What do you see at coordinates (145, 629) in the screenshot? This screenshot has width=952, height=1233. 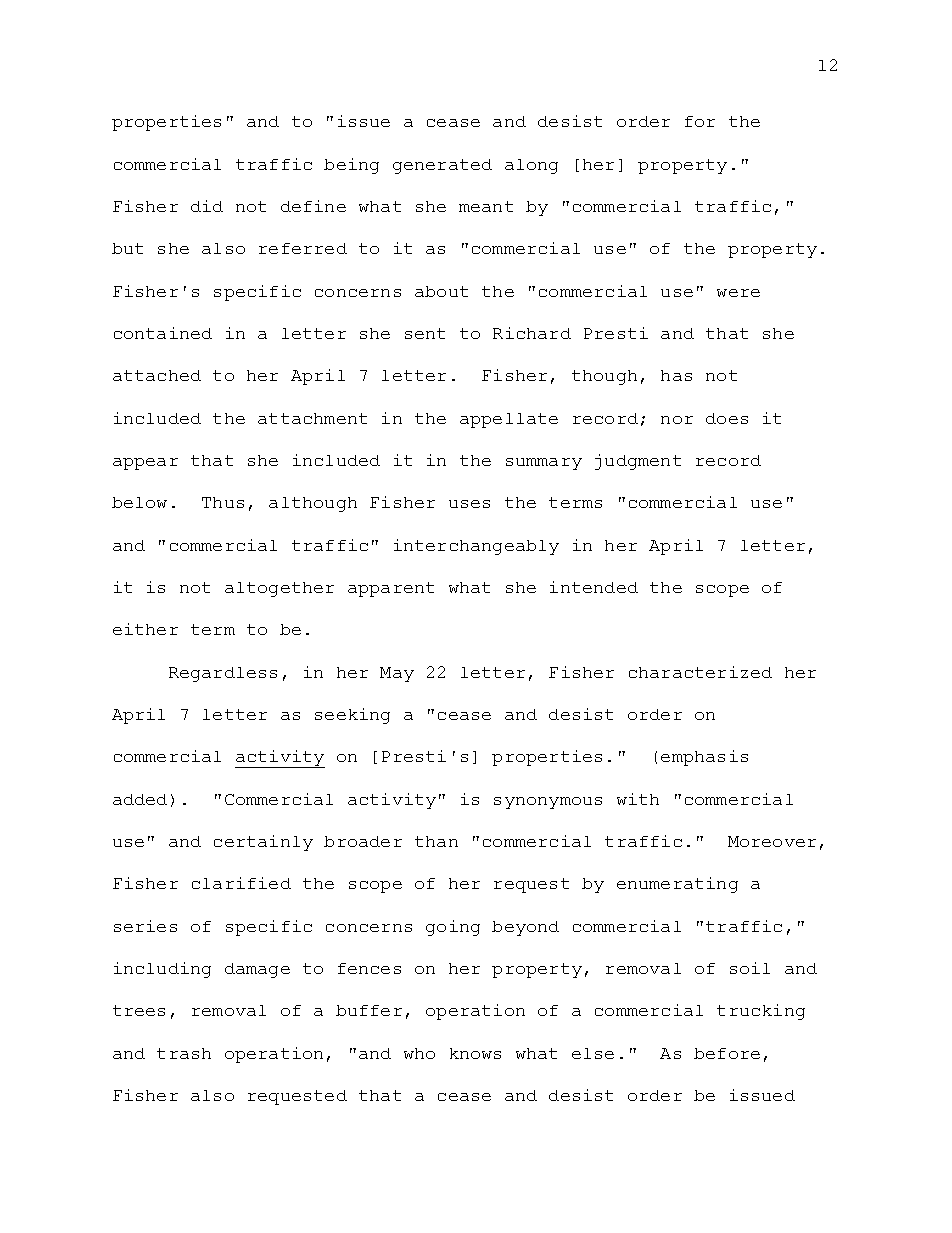 I see `either` at bounding box center [145, 629].
